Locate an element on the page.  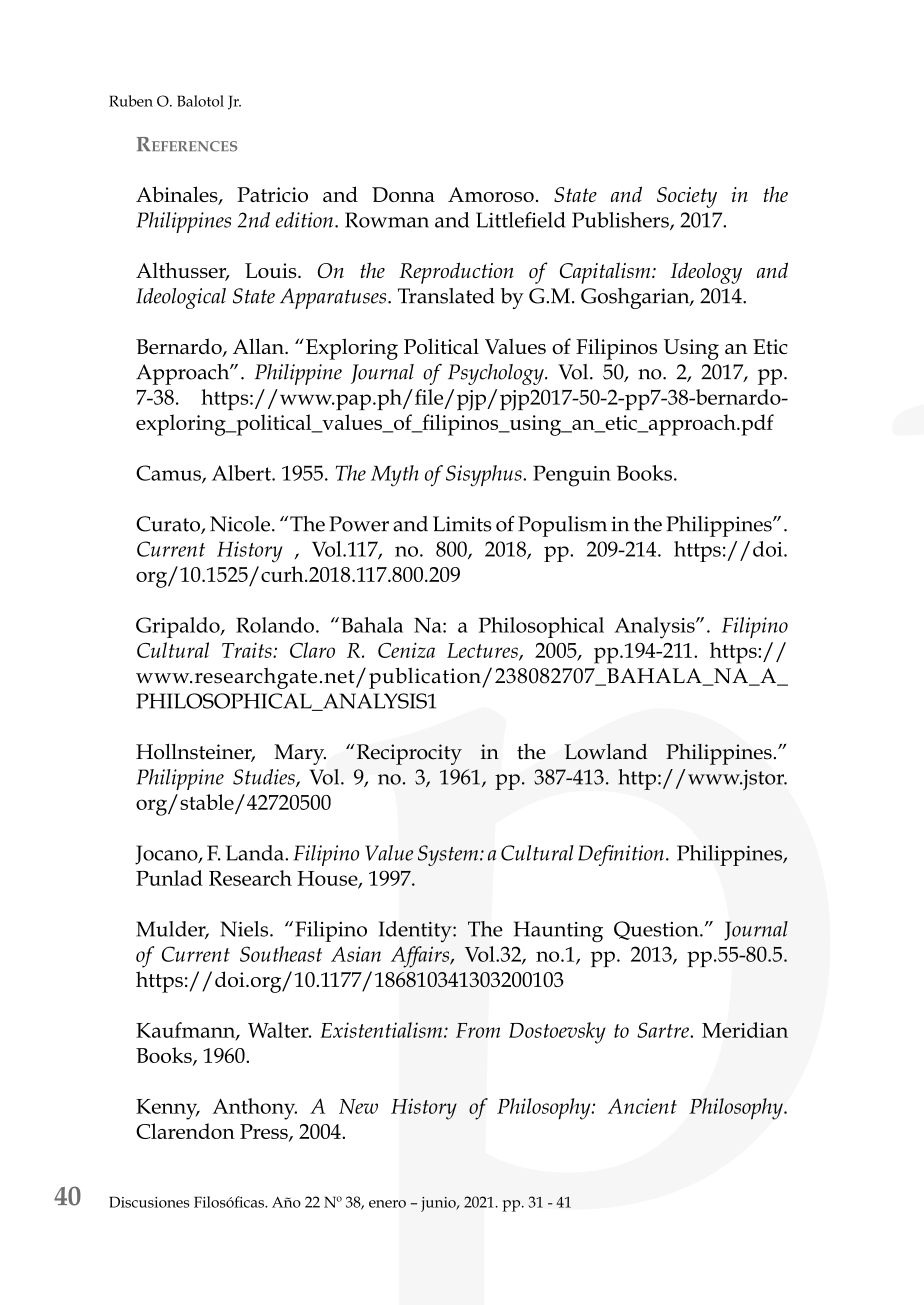
Traits is located at coordinates (248, 650).
